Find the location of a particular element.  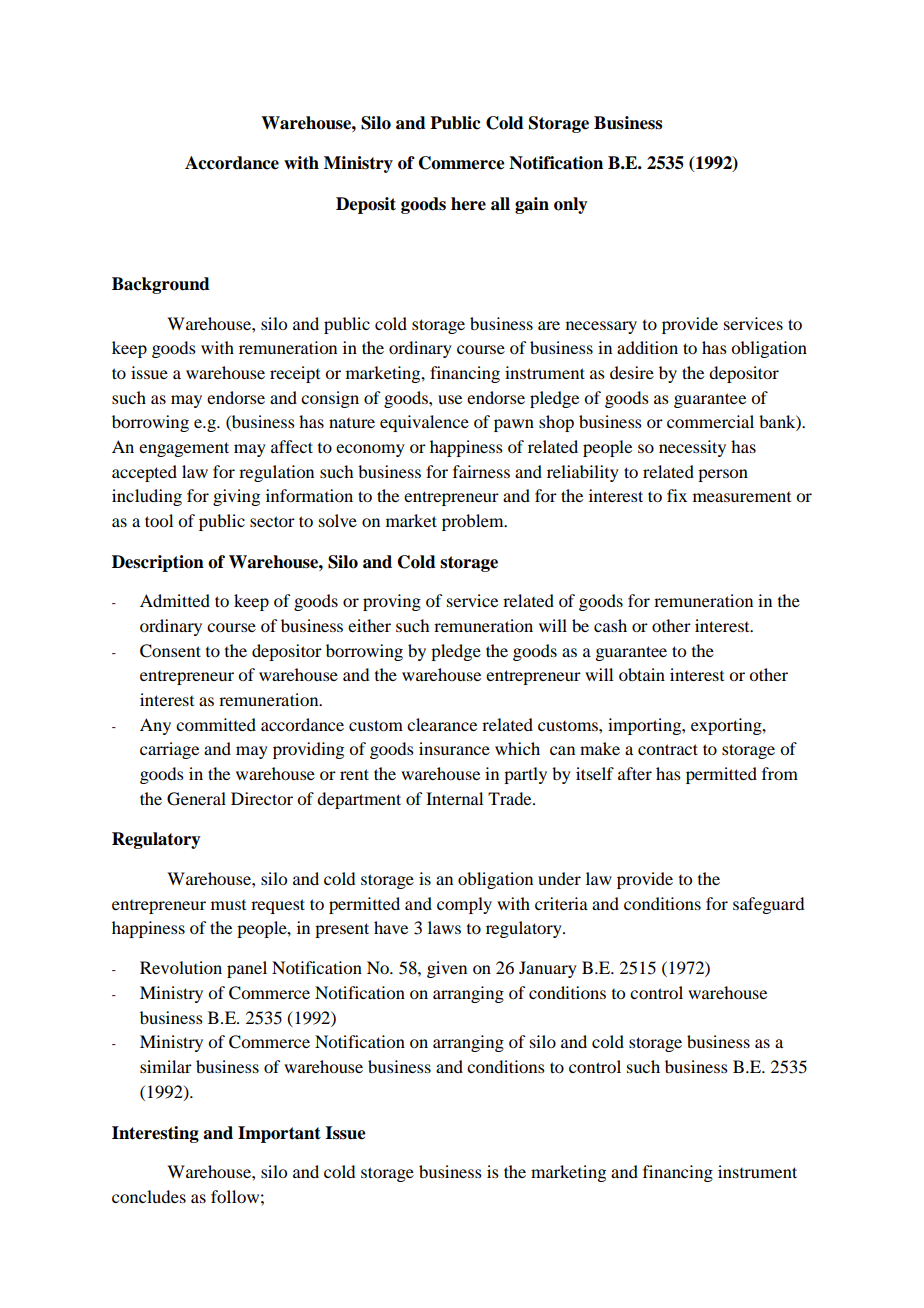

safeguard is located at coordinates (768, 905).
